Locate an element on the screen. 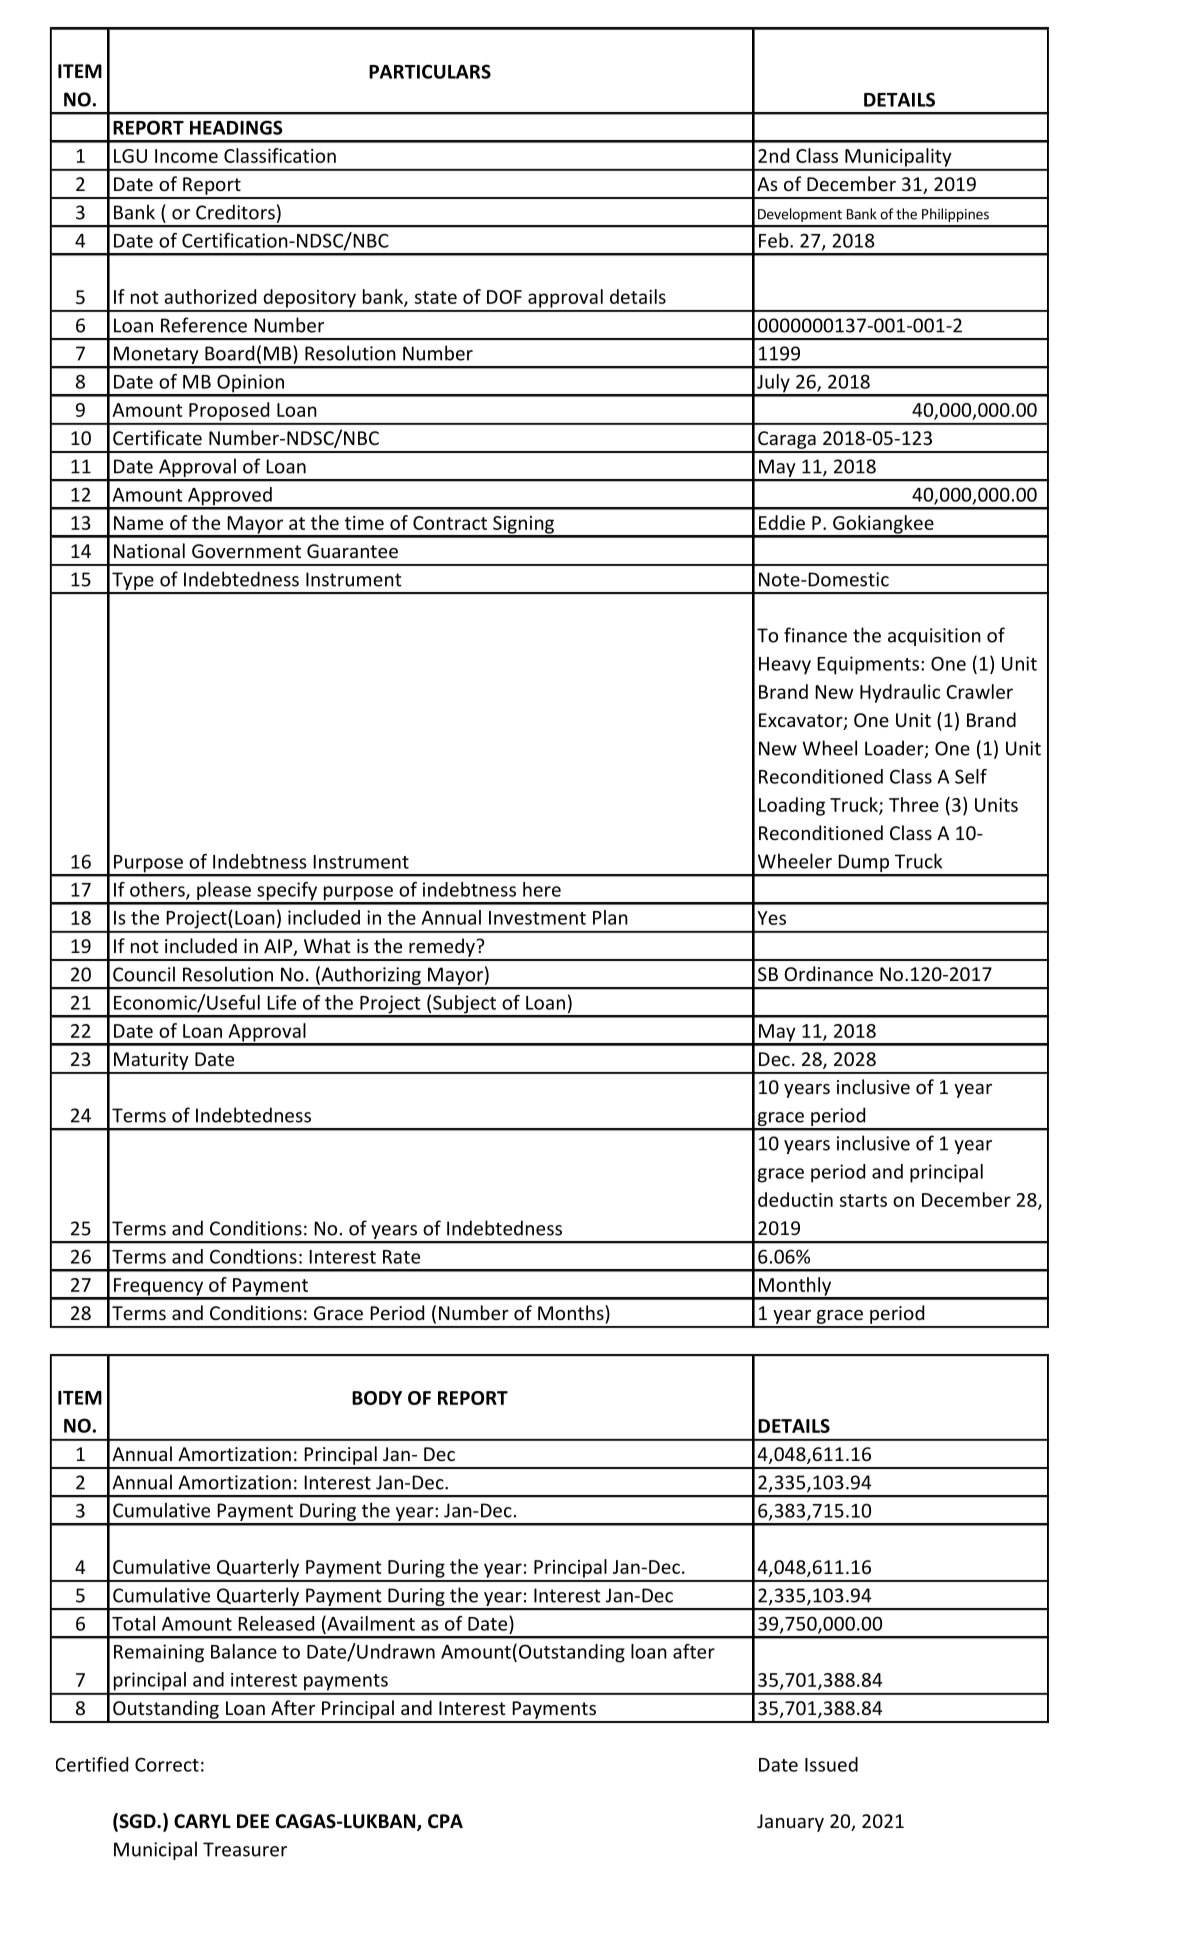 This screenshot has height=1959, width=1189. Contract is located at coordinates (450, 523).
